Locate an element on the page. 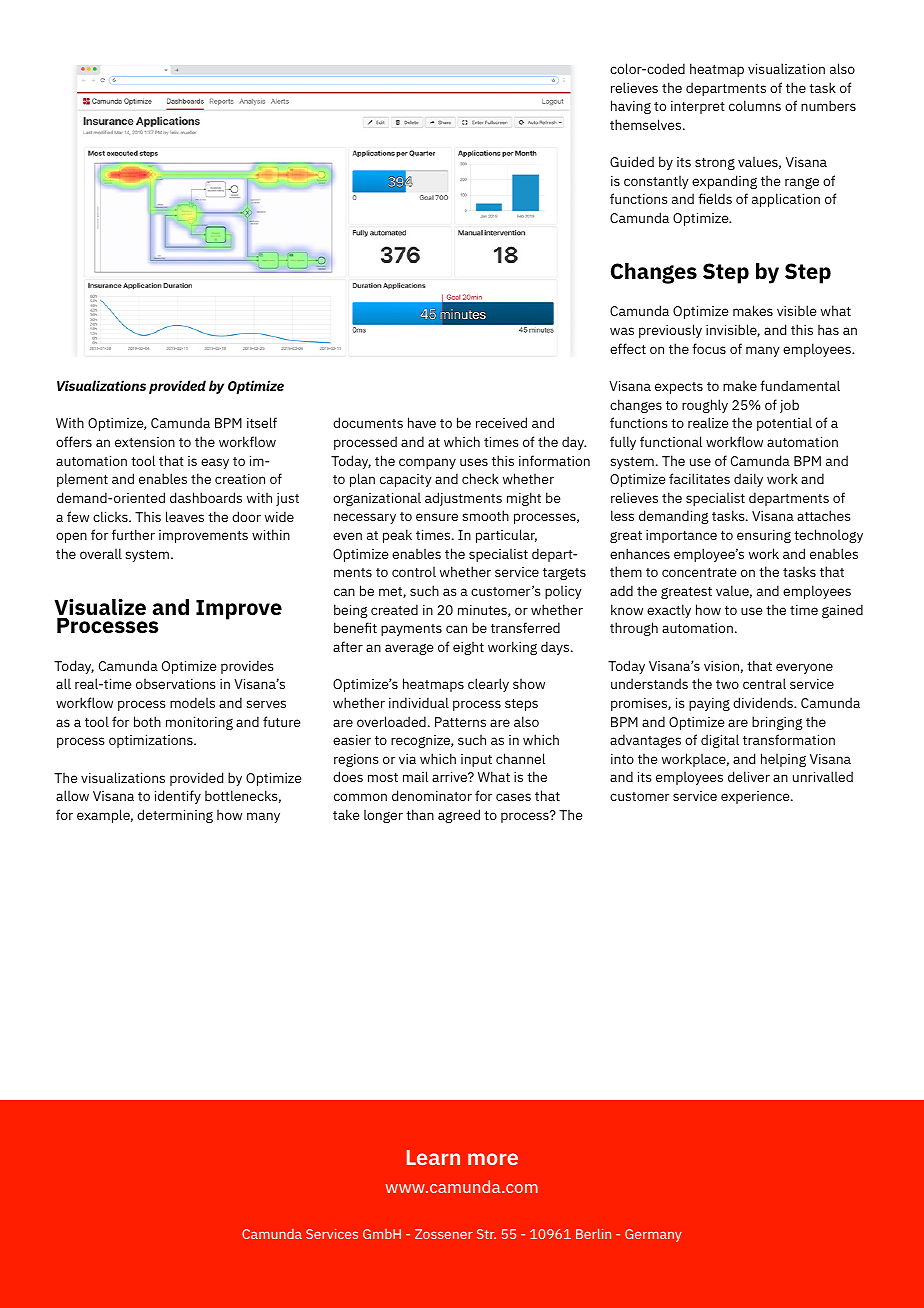 The height and width of the page is (1308, 924). check is located at coordinates (480, 478).
